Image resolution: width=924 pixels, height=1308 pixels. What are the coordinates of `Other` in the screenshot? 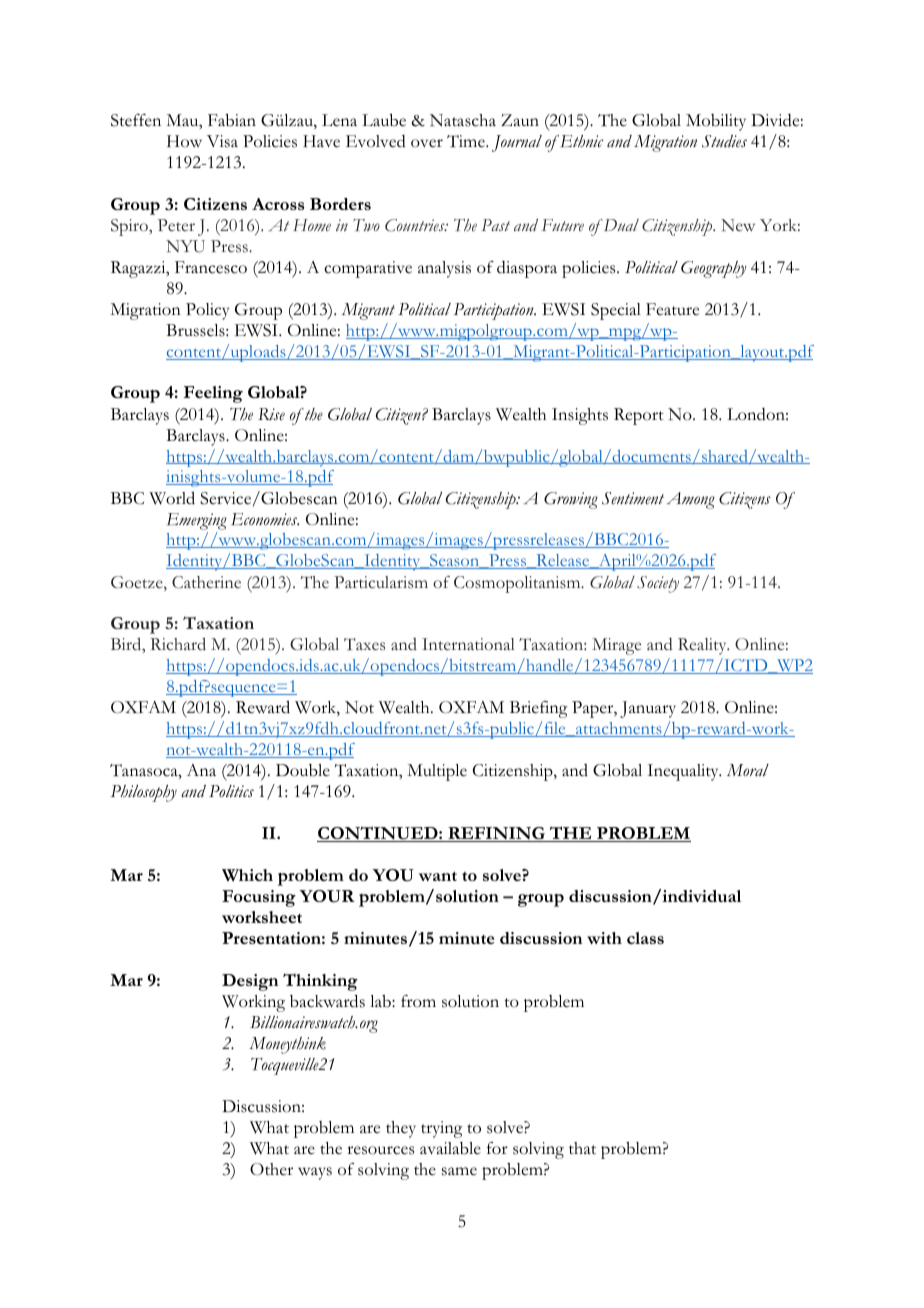 It's located at (271, 1169).
